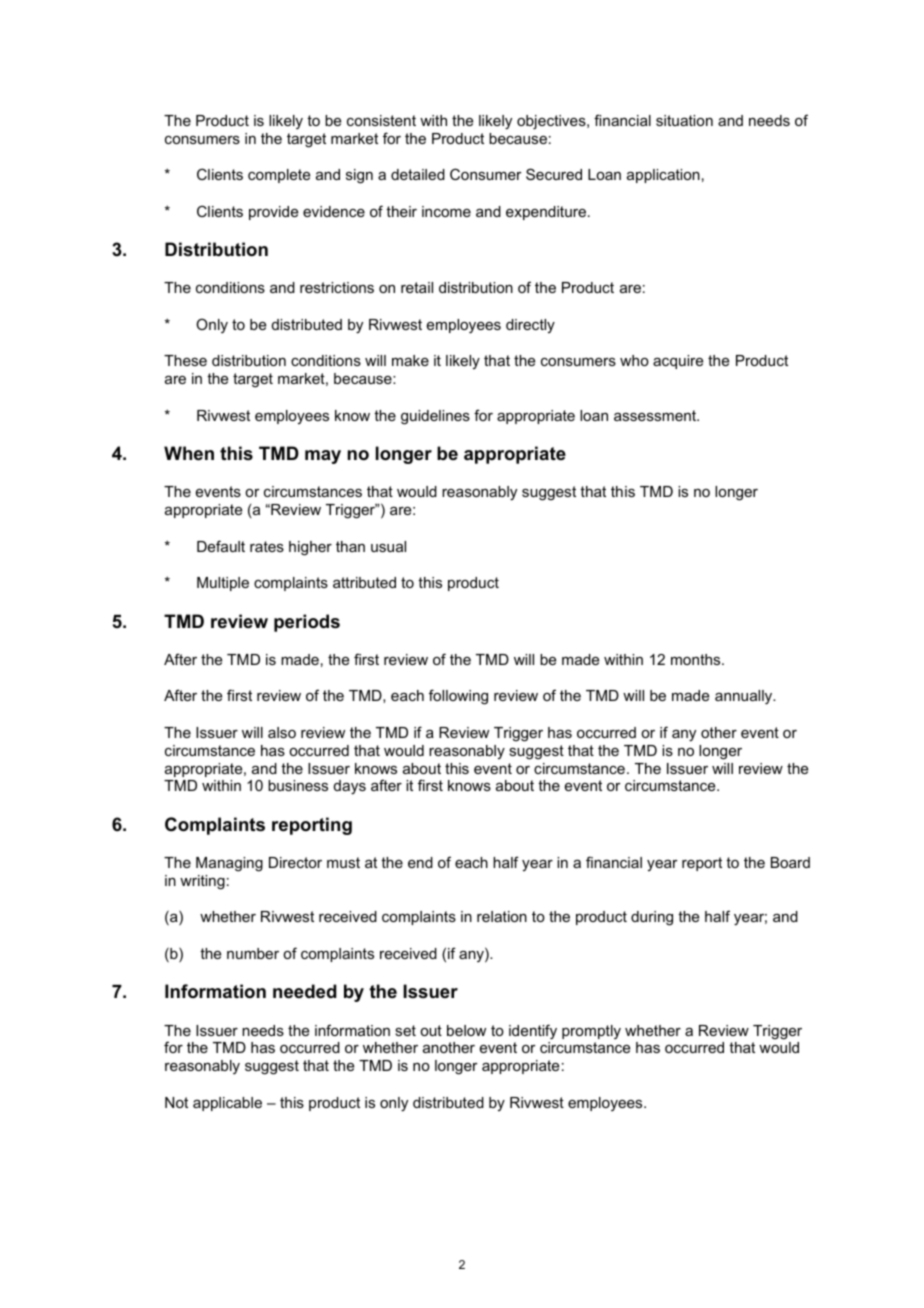 The height and width of the screenshot is (1308, 924). I want to click on Board, so click(790, 862).
